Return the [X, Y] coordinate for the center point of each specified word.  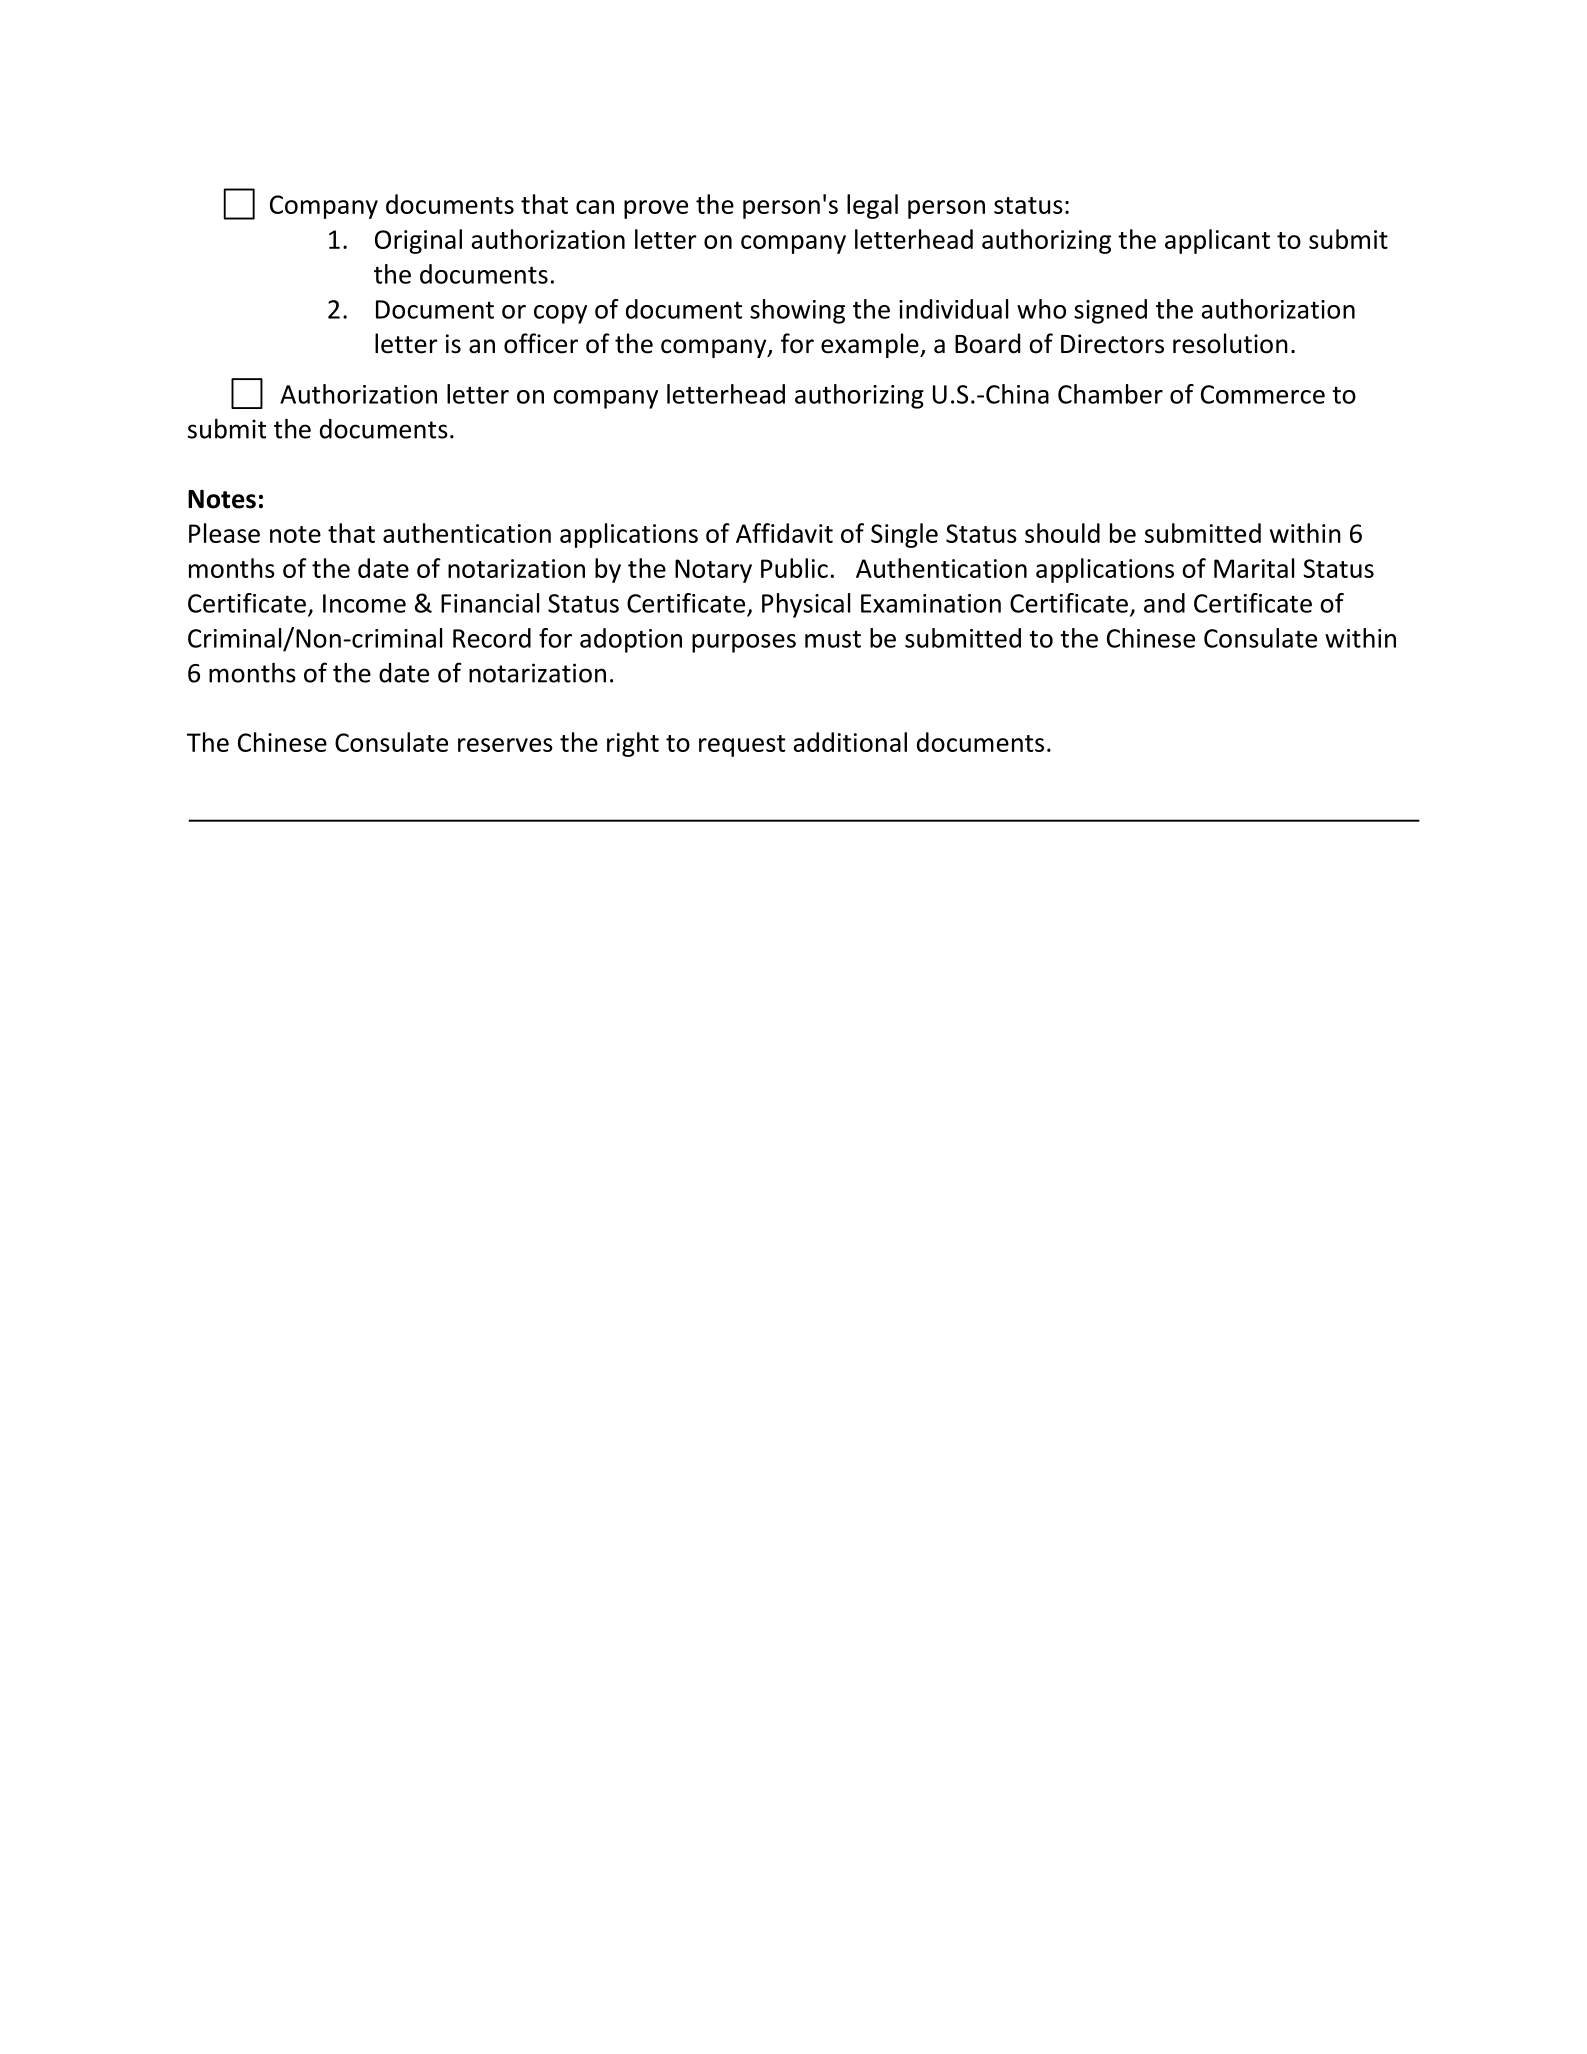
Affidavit [784, 533]
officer [541, 343]
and [1164, 603]
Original [418, 241]
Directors [1112, 344]
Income [364, 603]
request [742, 746]
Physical [806, 605]
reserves [505, 745]
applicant [1217, 241]
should [1062, 533]
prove [656, 209]
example [871, 345]
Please [224, 533]
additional [850, 742]
